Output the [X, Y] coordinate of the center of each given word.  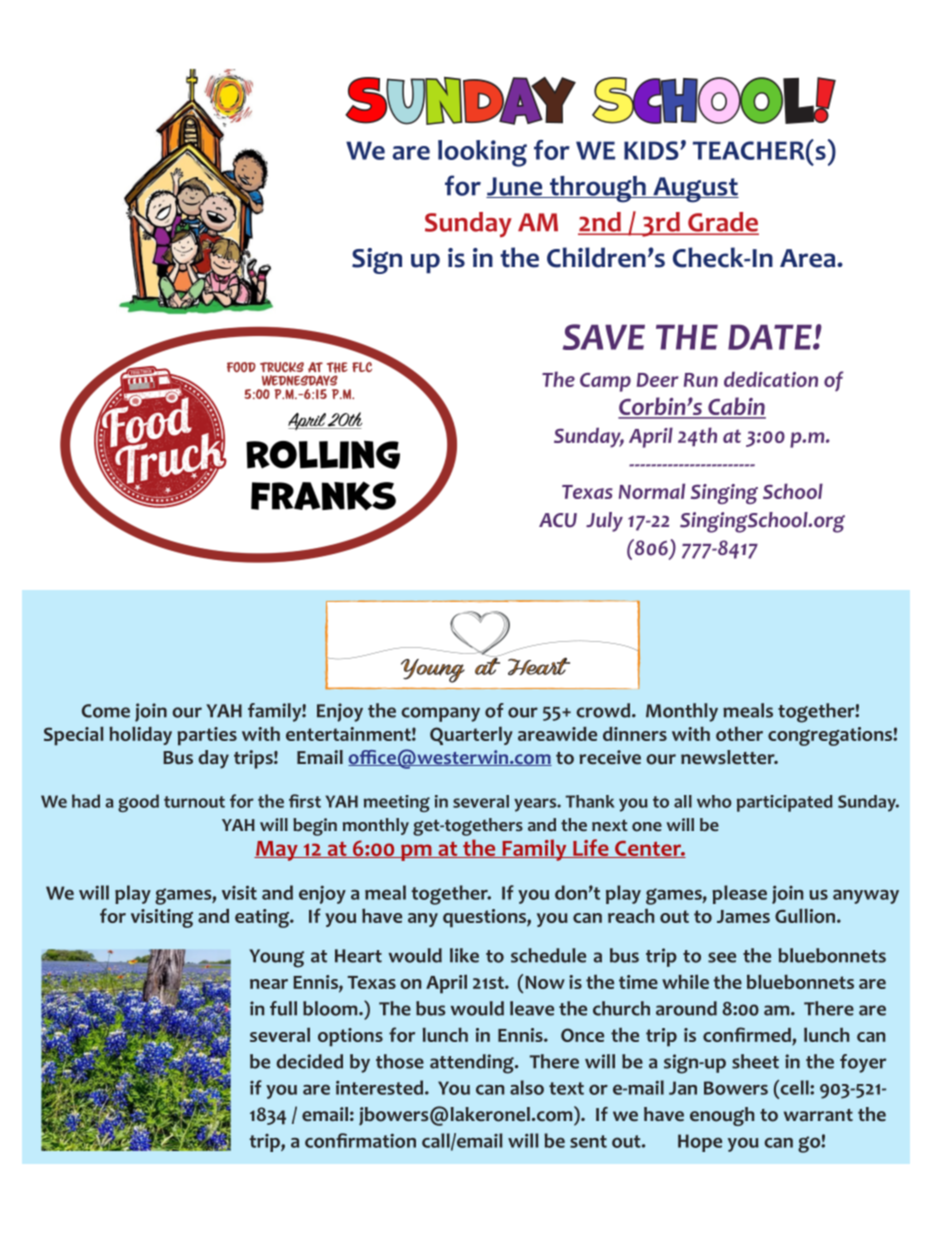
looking [482, 153]
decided [309, 1061]
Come [106, 711]
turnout [194, 802]
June [515, 187]
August [695, 190]
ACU [558, 520]
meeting [397, 803]
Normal [652, 491]
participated [785, 803]
